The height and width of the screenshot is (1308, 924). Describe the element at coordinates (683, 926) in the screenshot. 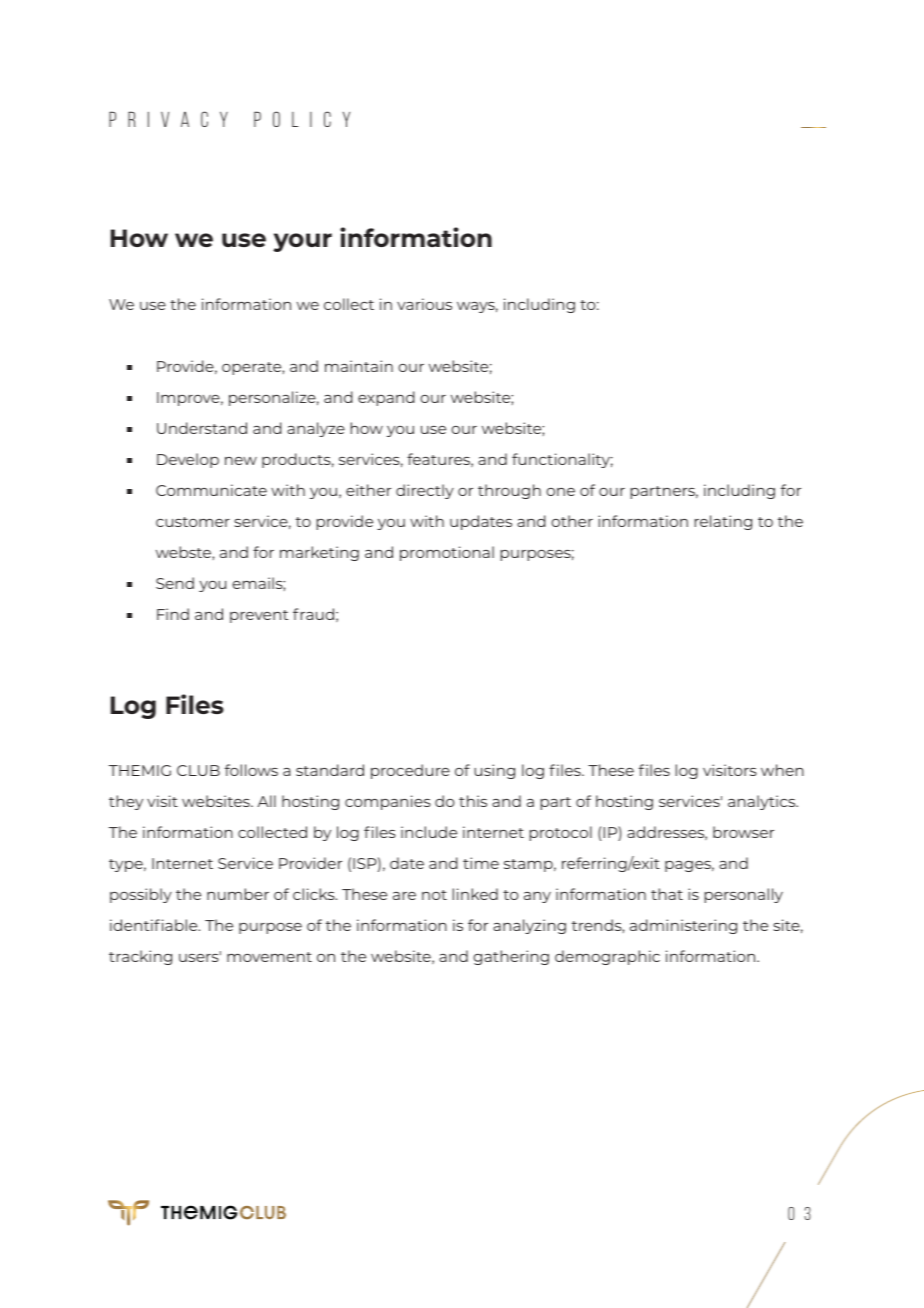

I see `administering` at that location.
